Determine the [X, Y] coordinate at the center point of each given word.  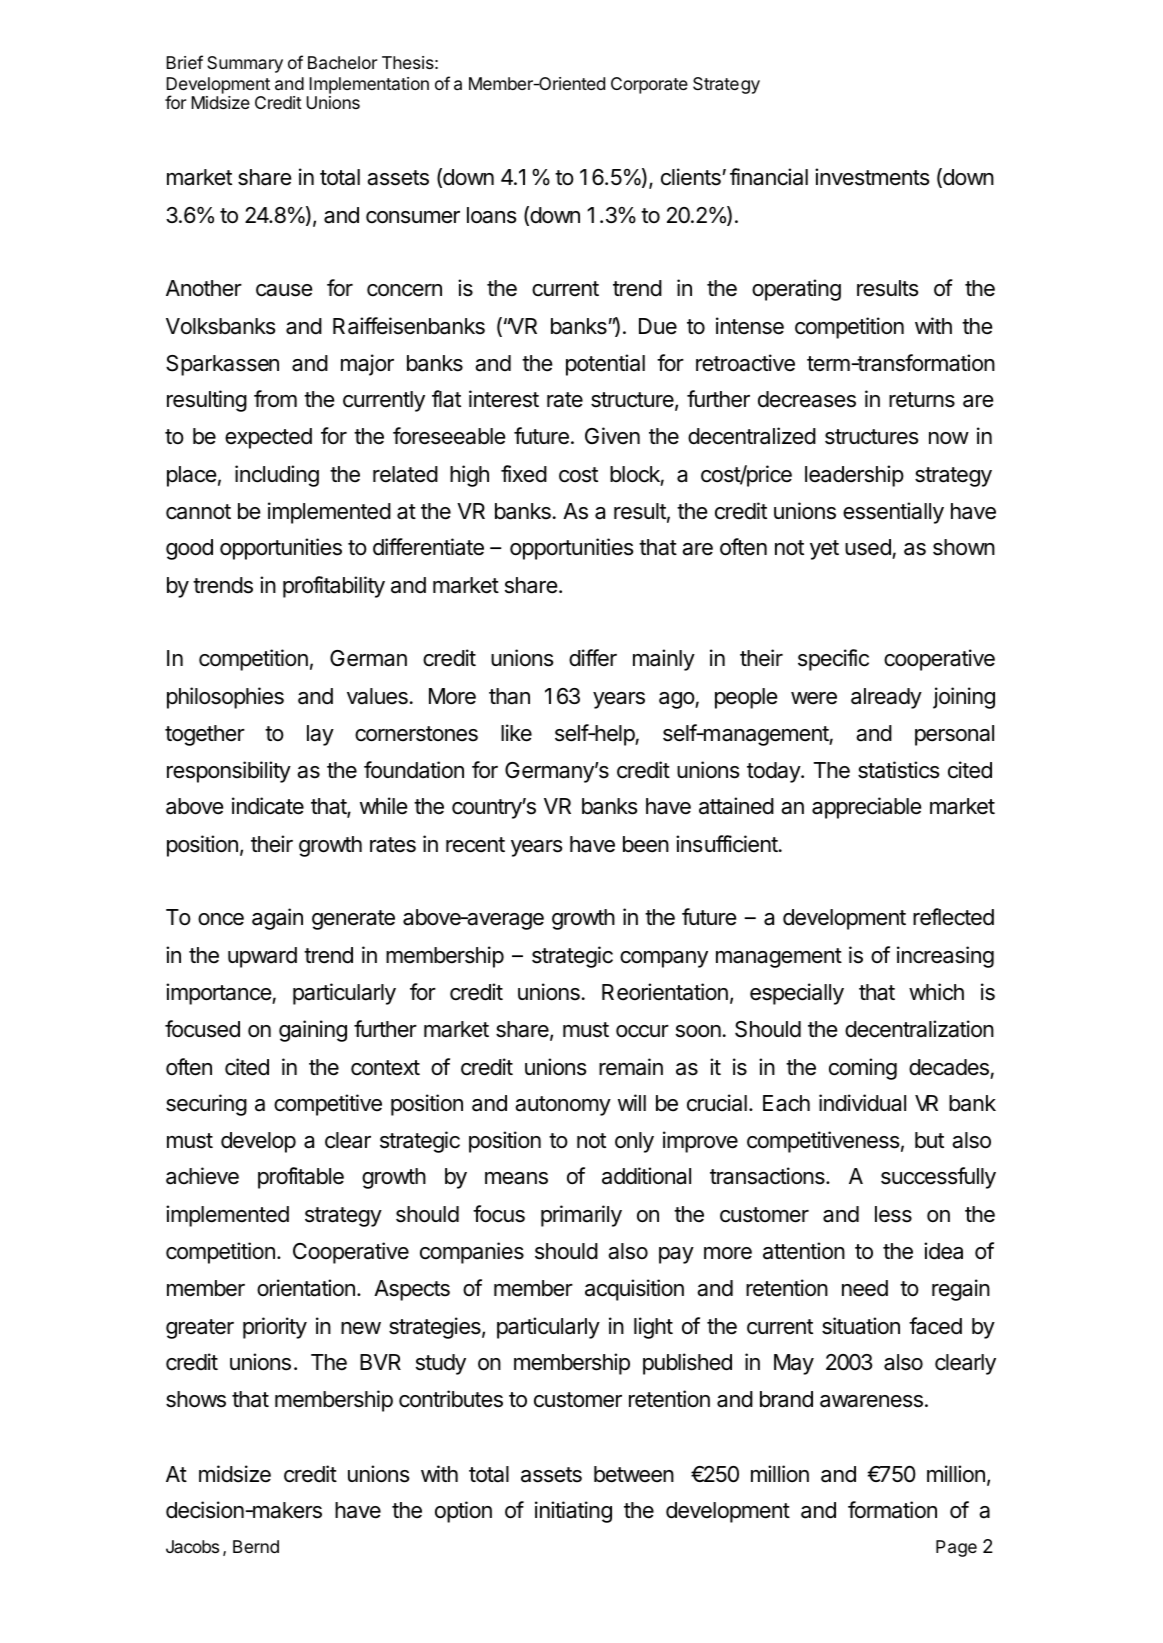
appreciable [866, 808]
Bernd [256, 1546]
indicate [268, 806]
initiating [573, 1512]
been [646, 844]
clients [691, 177]
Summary [245, 64]
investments [872, 177]
